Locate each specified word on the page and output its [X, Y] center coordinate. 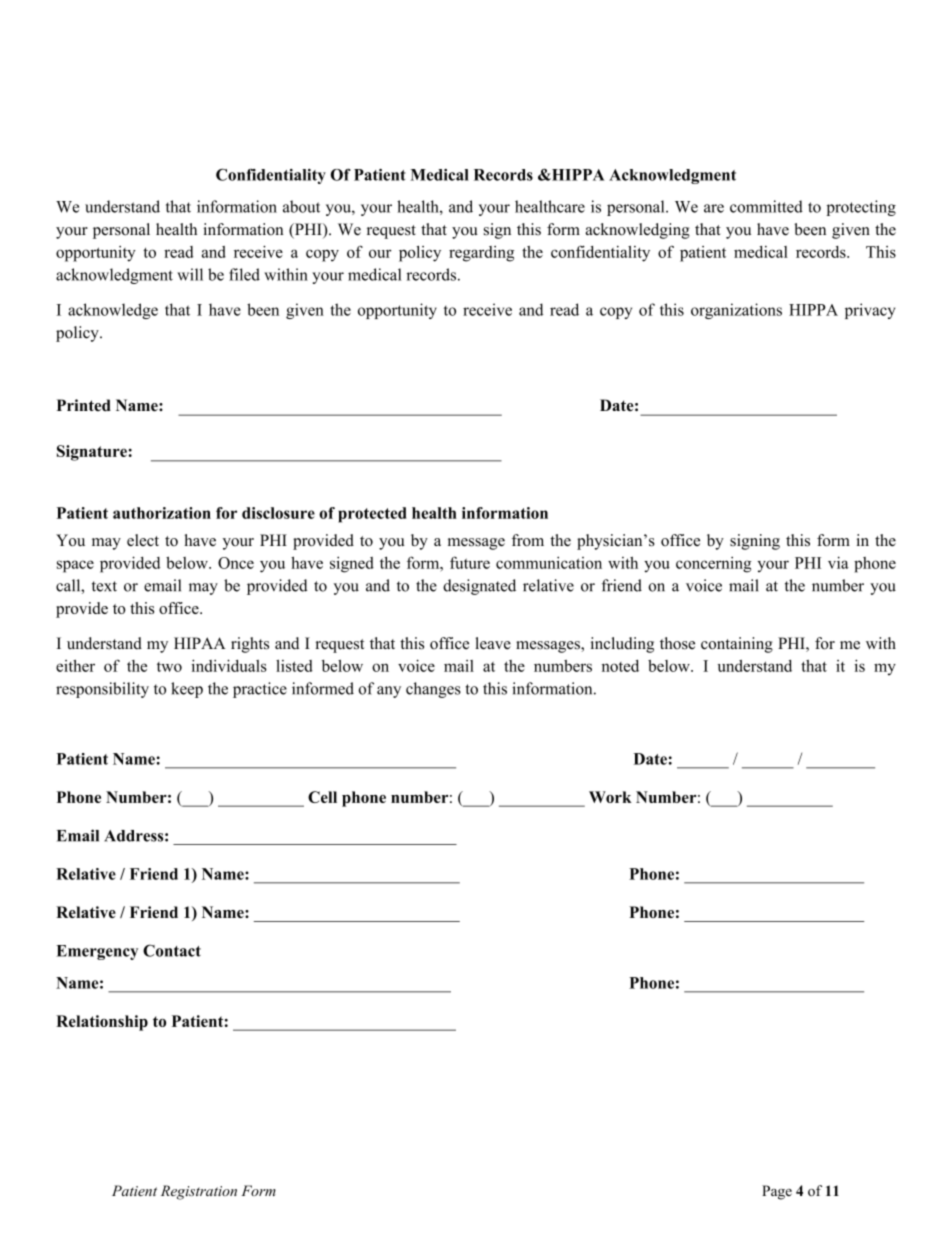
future [470, 562]
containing [737, 645]
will [190, 274]
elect [143, 540]
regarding [481, 254]
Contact [172, 950]
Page [777, 1192]
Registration [199, 1192]
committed [766, 206]
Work [610, 797]
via [838, 562]
